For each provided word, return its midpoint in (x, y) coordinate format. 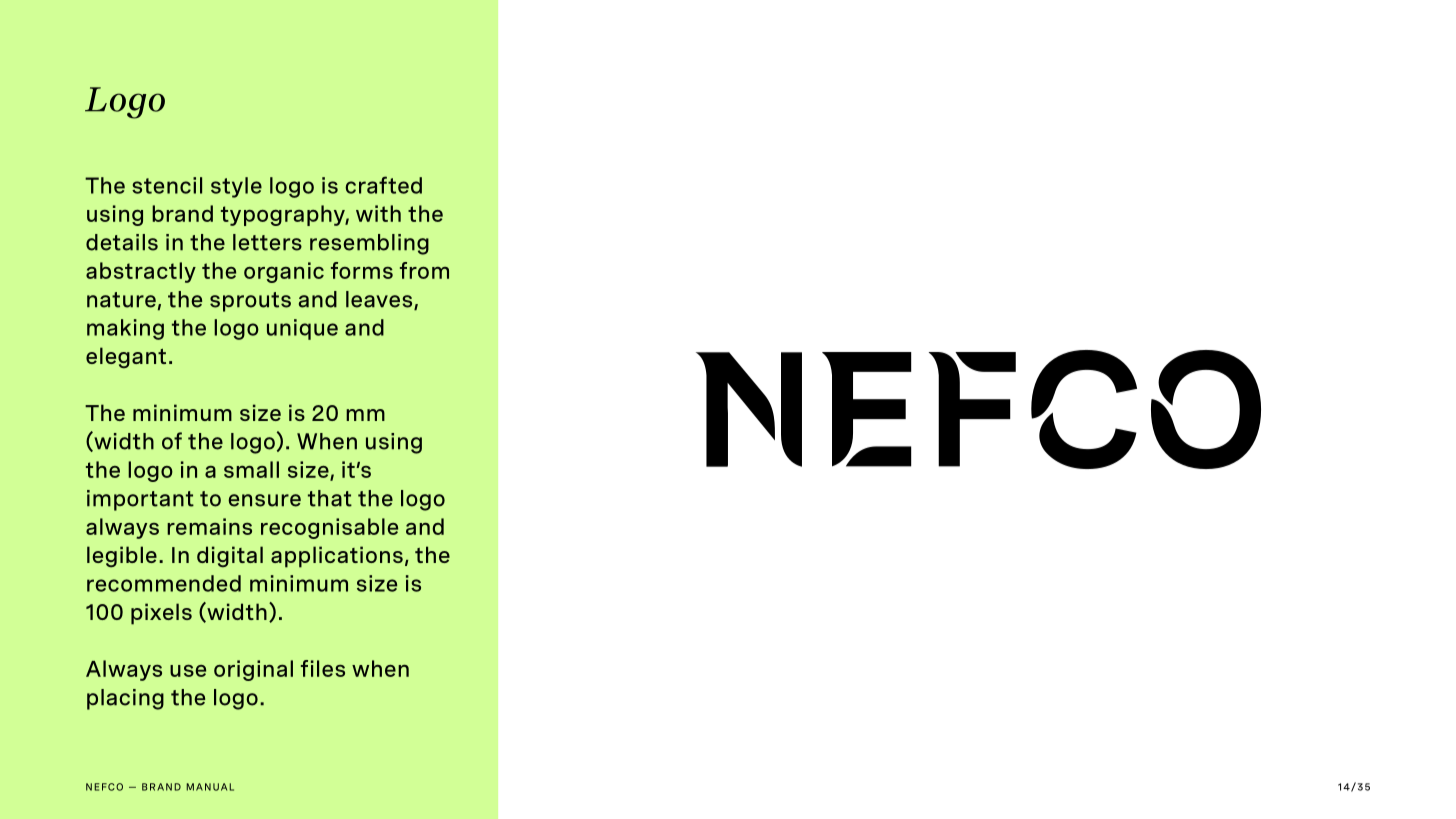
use (188, 671)
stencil (167, 185)
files (323, 668)
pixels (161, 614)
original (253, 670)
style (236, 187)
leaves (380, 300)
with (378, 213)
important (140, 500)
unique (302, 329)
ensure (264, 500)
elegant (126, 358)
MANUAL (210, 787)
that (330, 498)
